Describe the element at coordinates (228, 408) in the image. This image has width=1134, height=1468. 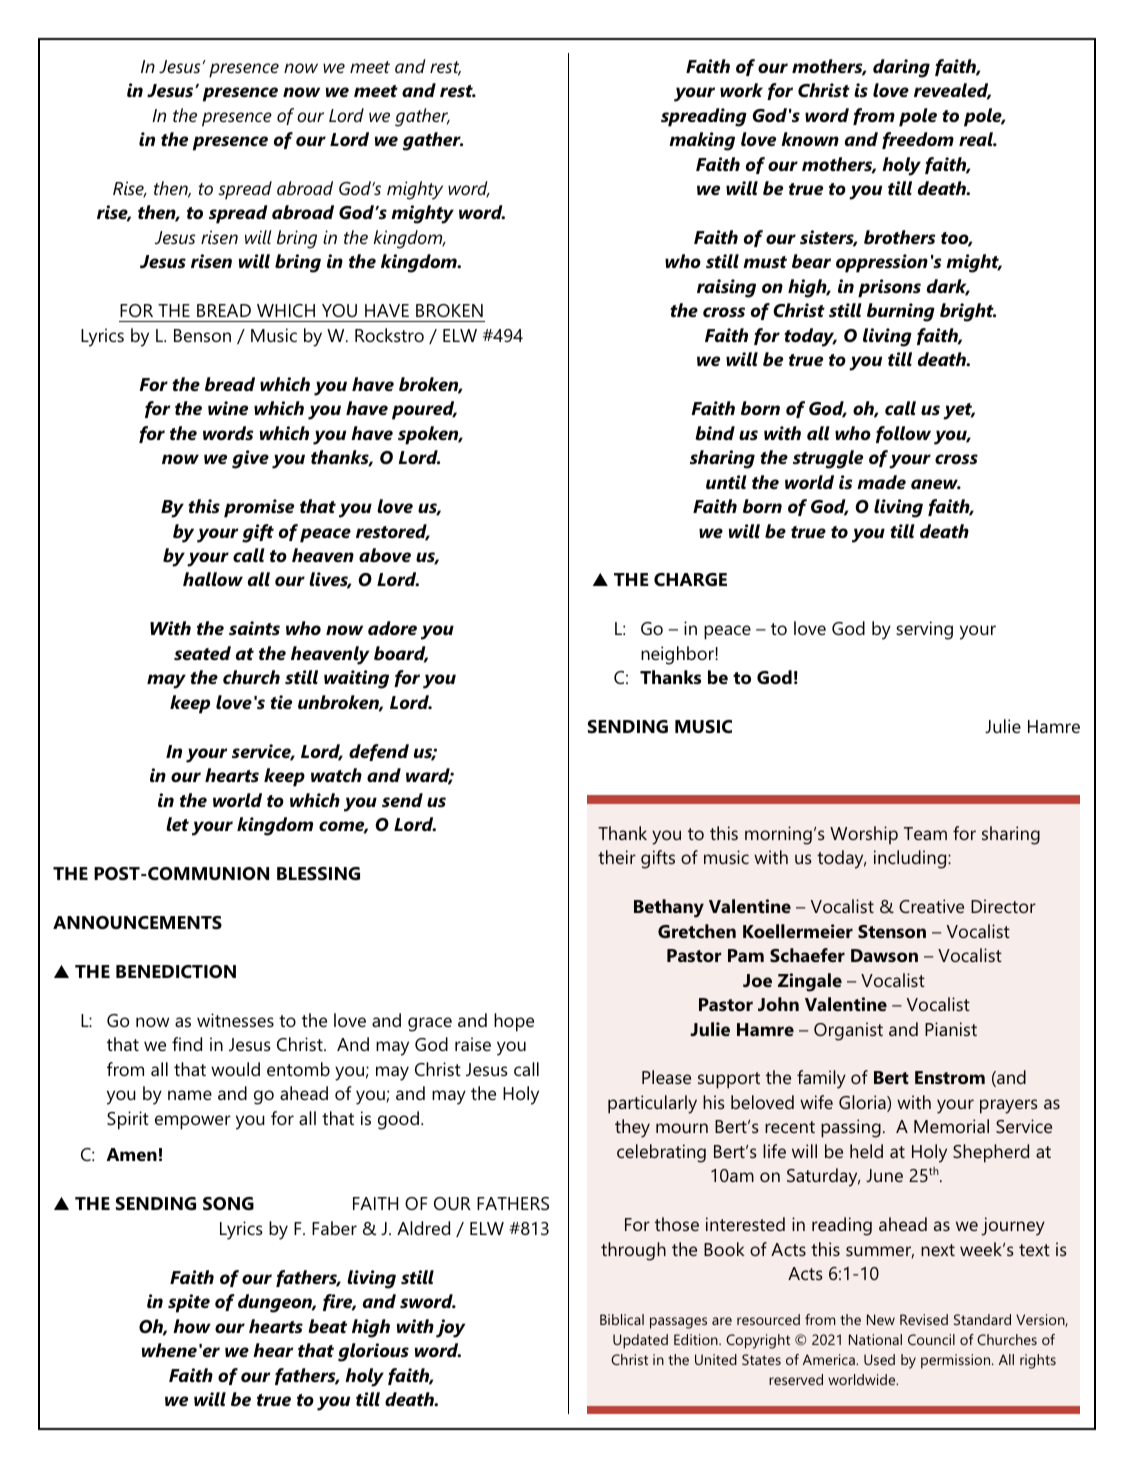
I see `wine` at that location.
